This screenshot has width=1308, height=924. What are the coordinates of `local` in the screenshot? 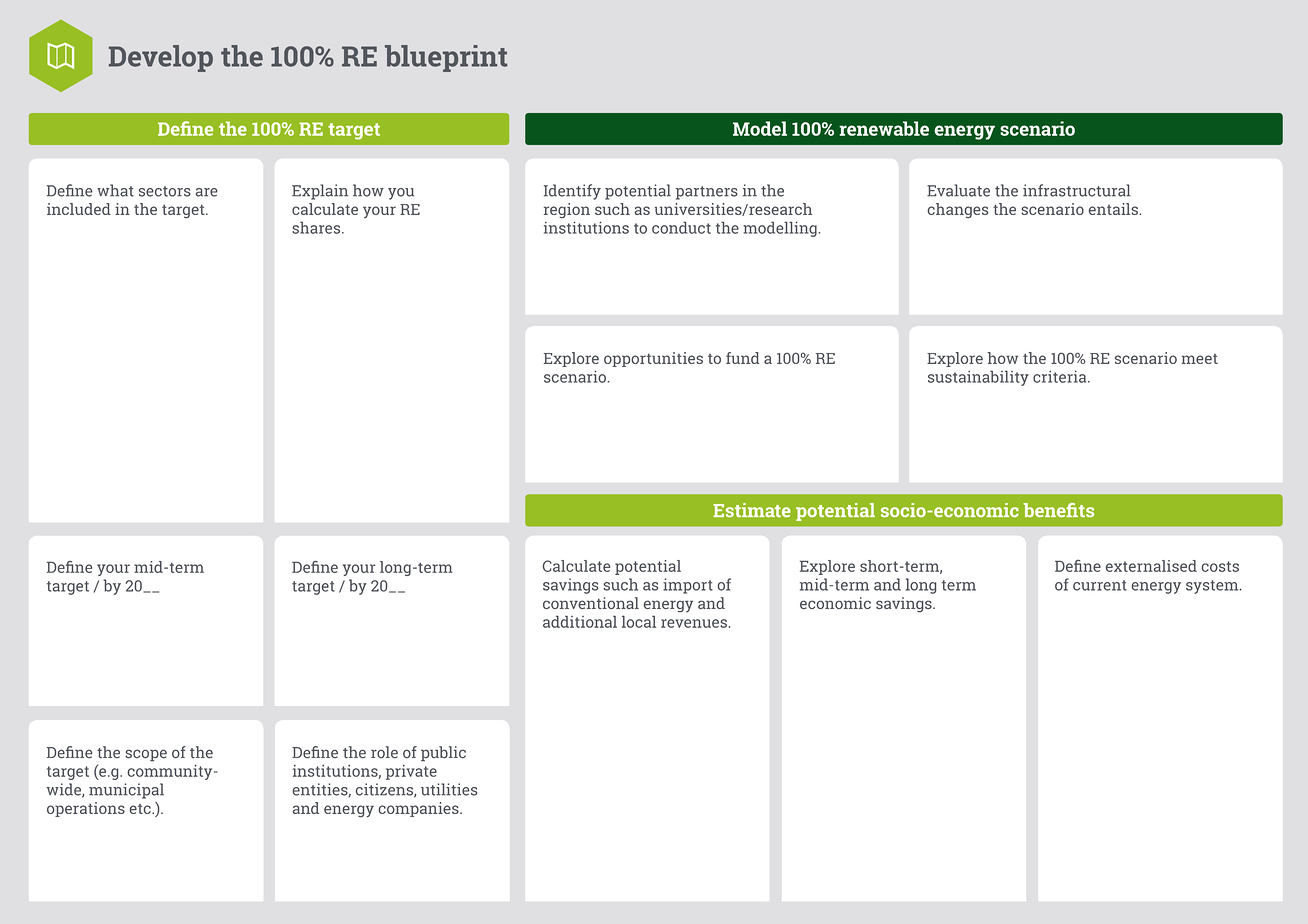 It's located at (639, 621).
